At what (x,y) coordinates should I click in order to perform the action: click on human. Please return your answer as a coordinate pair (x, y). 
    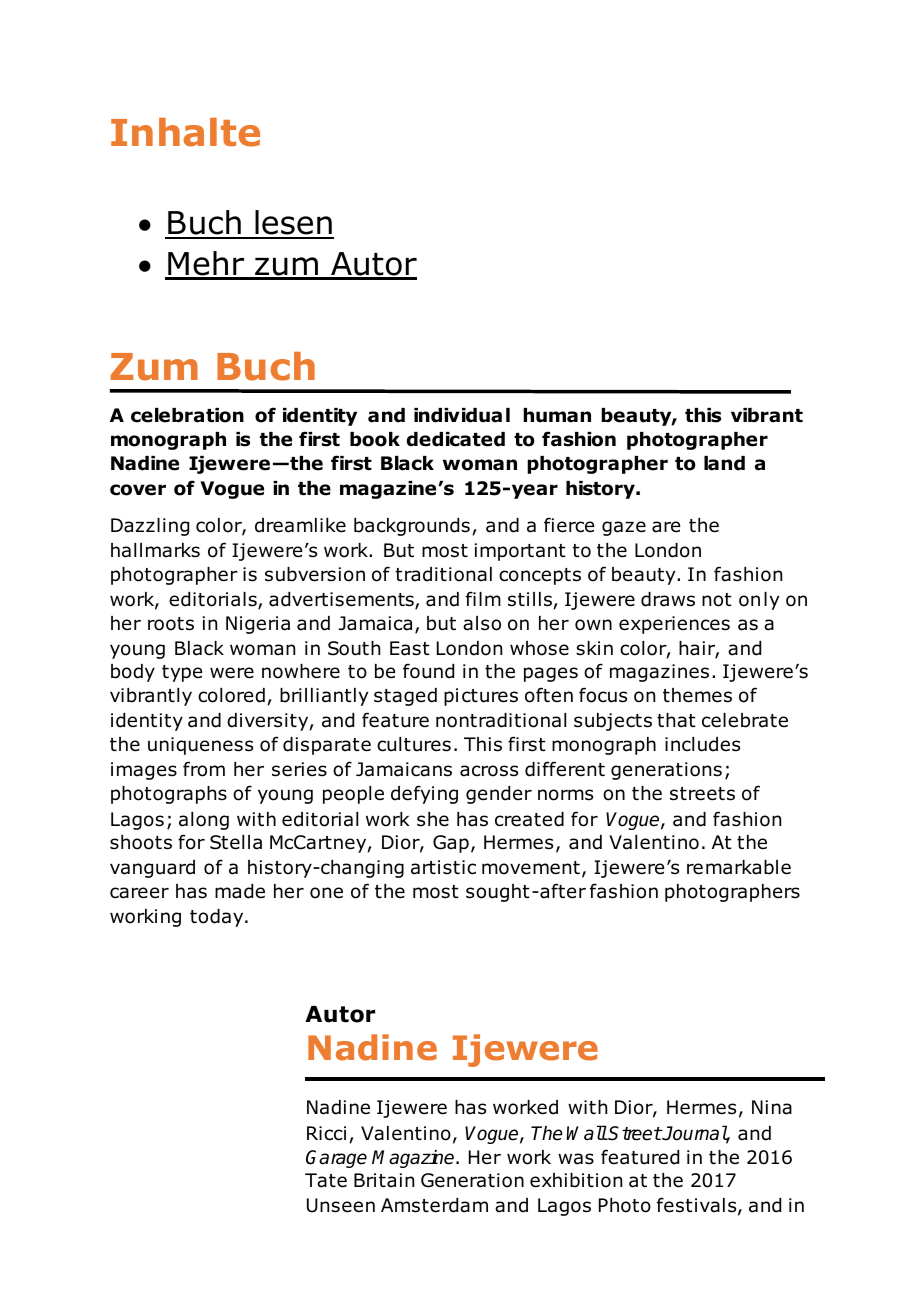
    Looking at the image, I should click on (557, 415).
